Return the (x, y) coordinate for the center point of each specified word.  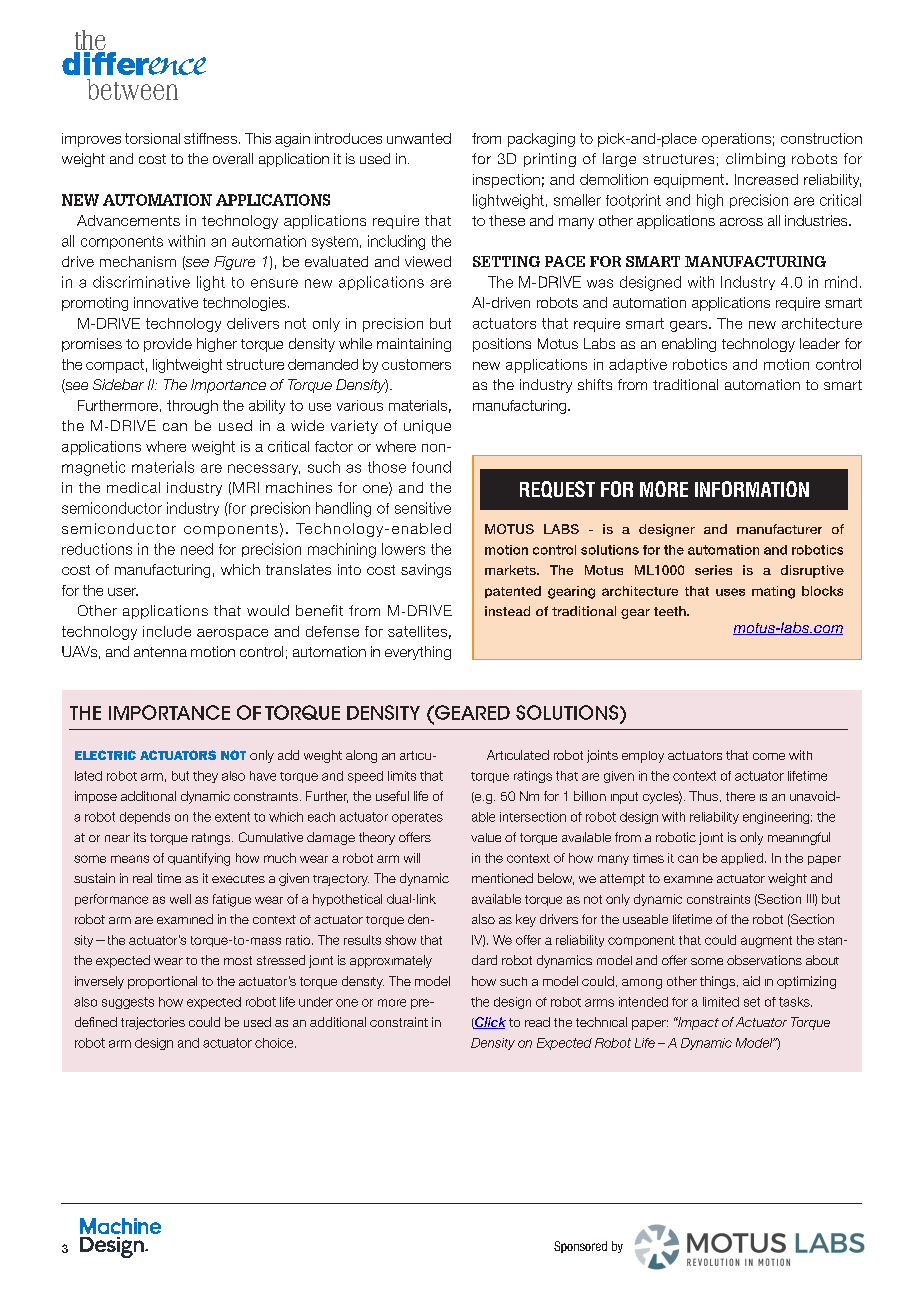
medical (133, 487)
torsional (152, 138)
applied (742, 859)
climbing (755, 160)
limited (721, 1002)
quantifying (199, 859)
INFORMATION (752, 489)
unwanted (419, 138)
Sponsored (580, 1247)
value (486, 837)
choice (275, 1043)
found (431, 467)
